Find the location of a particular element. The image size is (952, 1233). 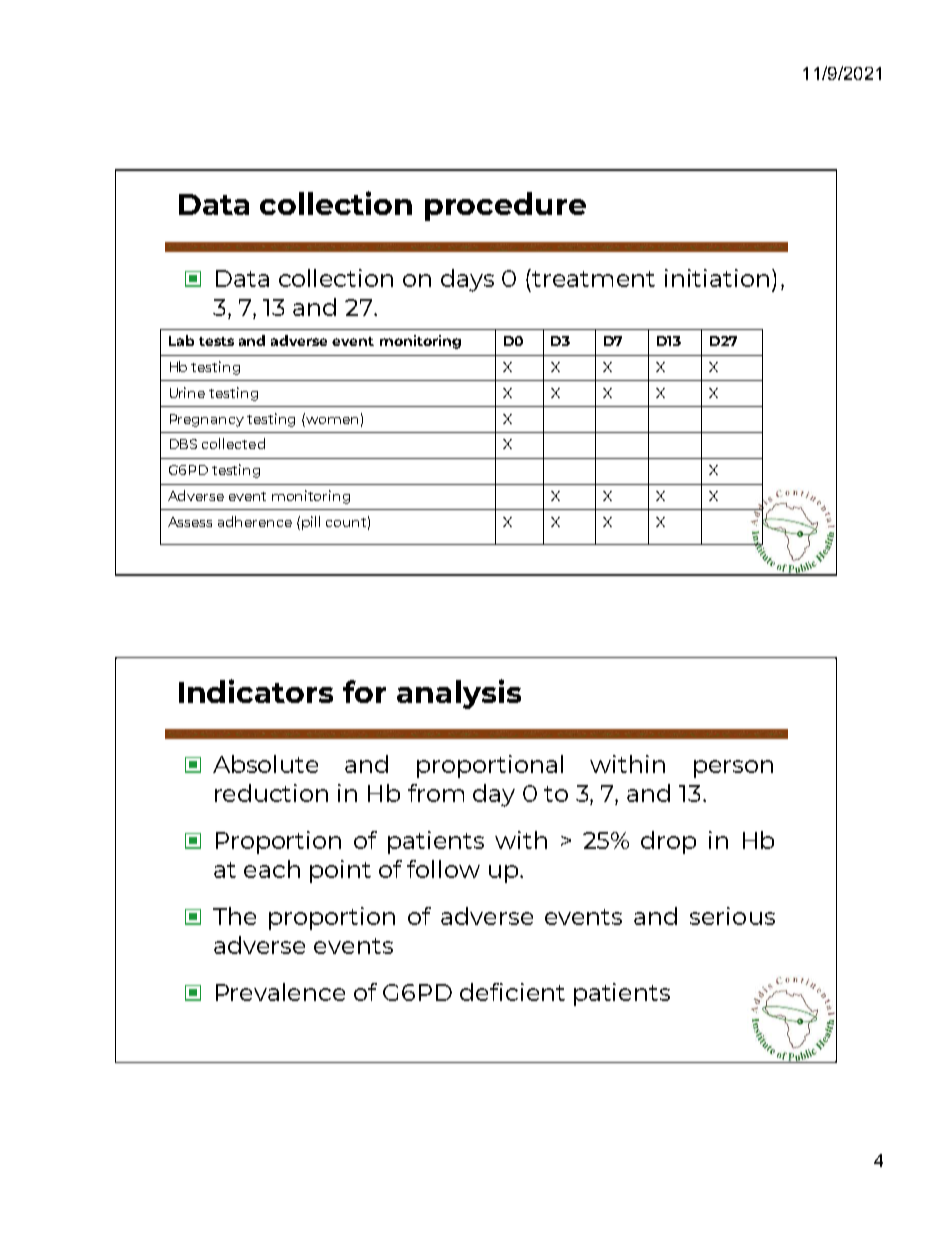

tests is located at coordinates (216, 341).
